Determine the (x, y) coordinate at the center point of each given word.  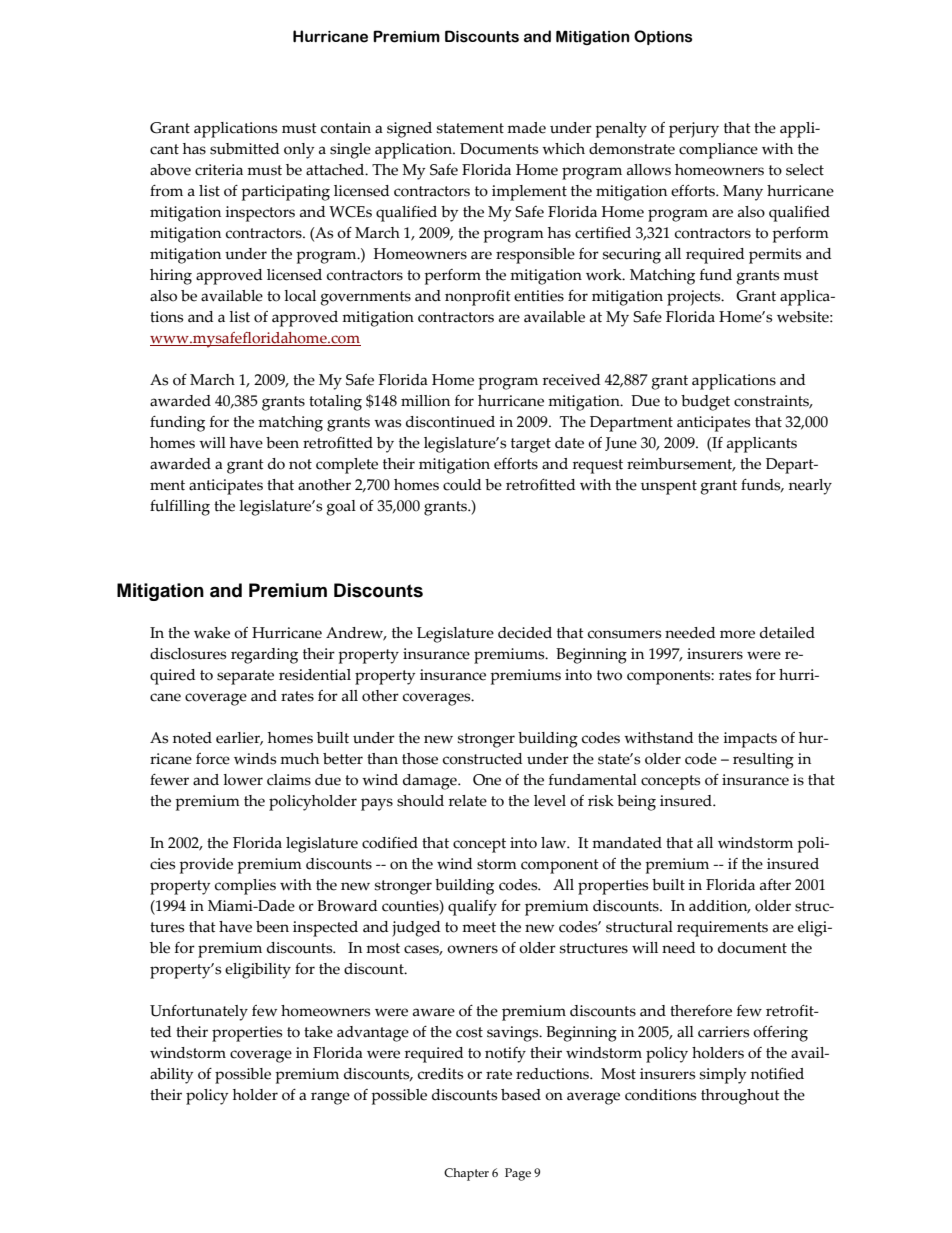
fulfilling (180, 508)
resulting (763, 761)
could (462, 485)
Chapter (466, 1174)
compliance (718, 151)
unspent (669, 487)
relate (468, 801)
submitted (245, 149)
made (526, 128)
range (330, 1098)
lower (243, 780)
